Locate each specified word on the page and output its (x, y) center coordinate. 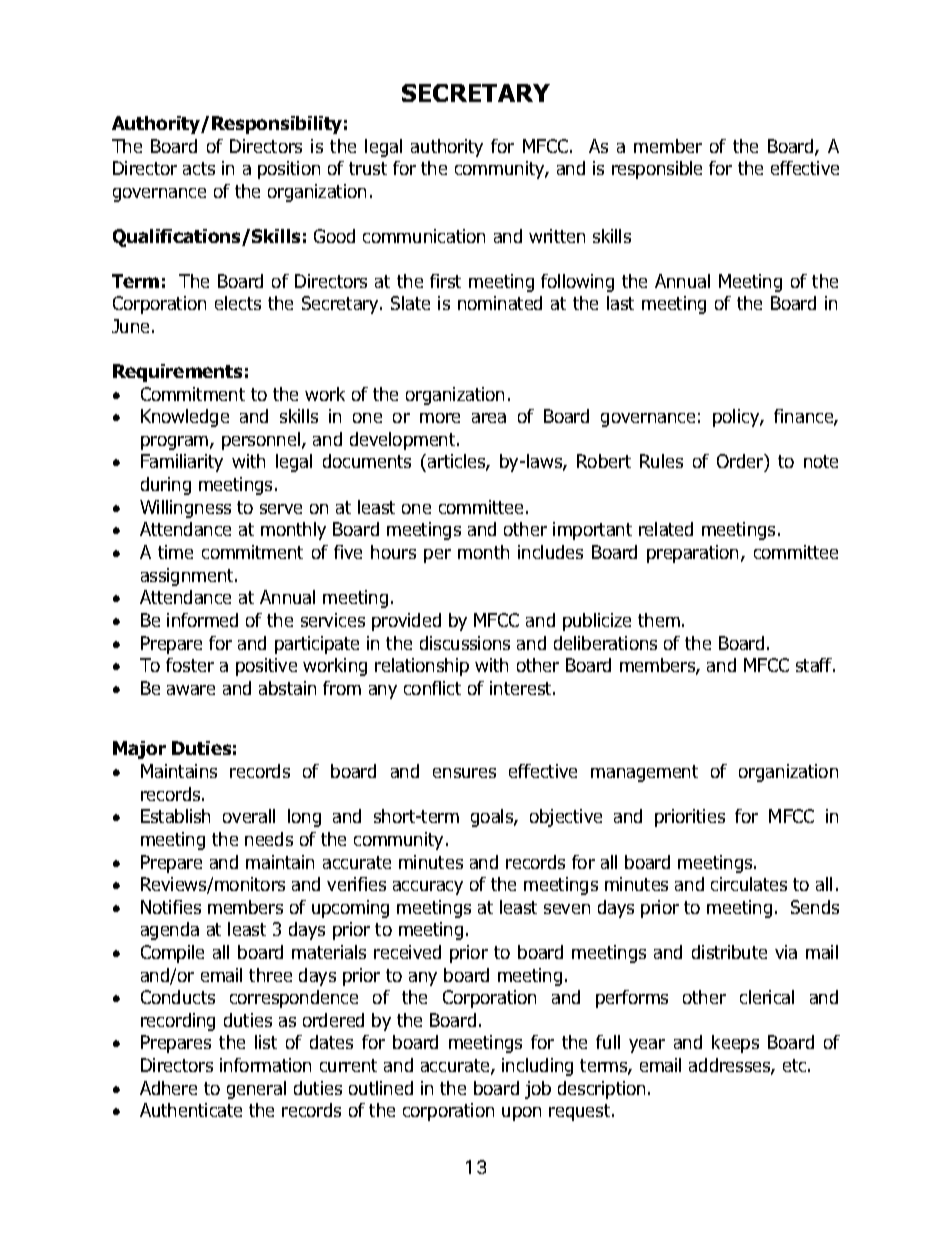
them (659, 620)
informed (202, 620)
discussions (465, 643)
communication (424, 236)
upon (521, 1114)
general (256, 1090)
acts (199, 168)
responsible (657, 170)
